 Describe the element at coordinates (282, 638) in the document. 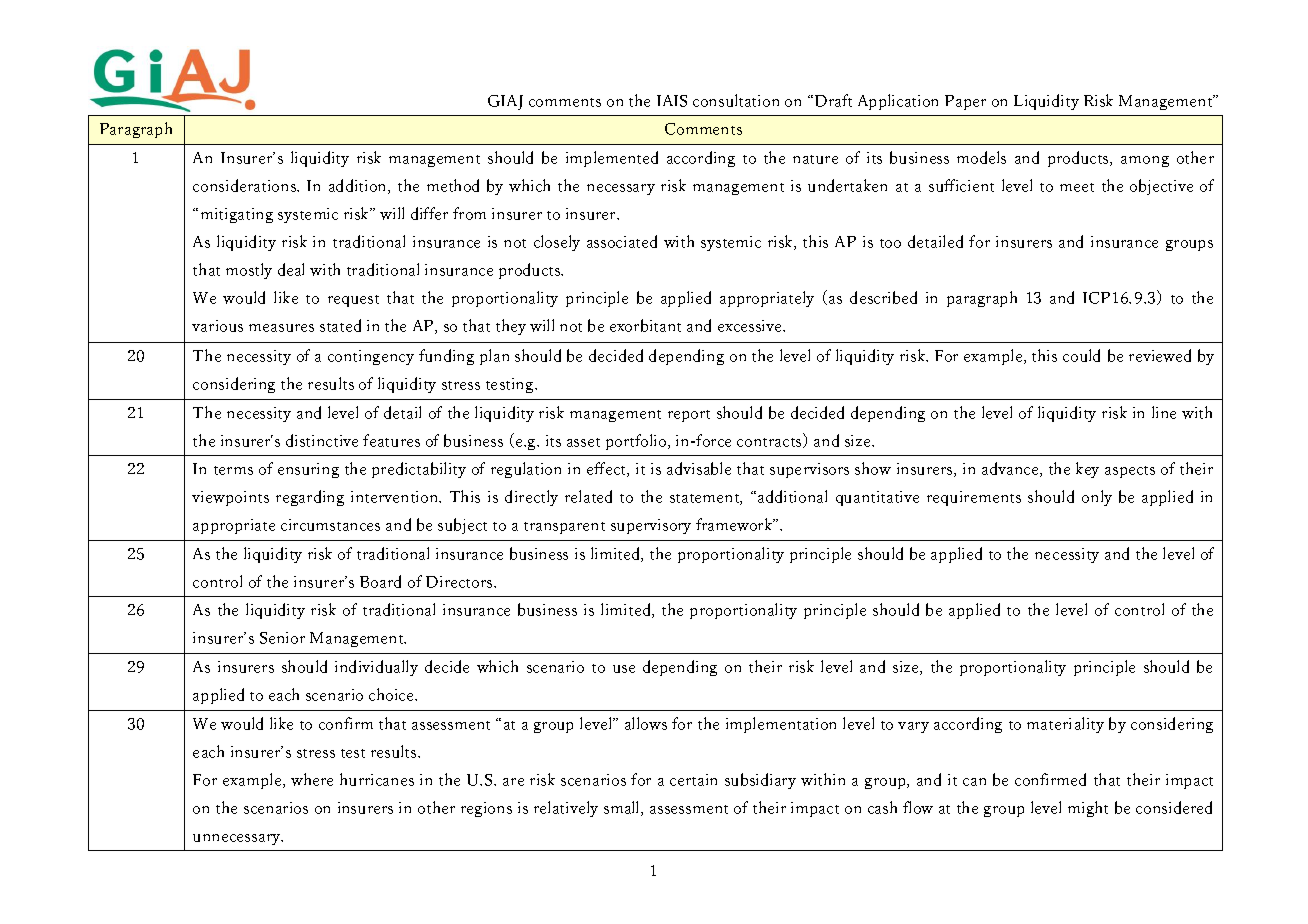

I see `Senior` at that location.
